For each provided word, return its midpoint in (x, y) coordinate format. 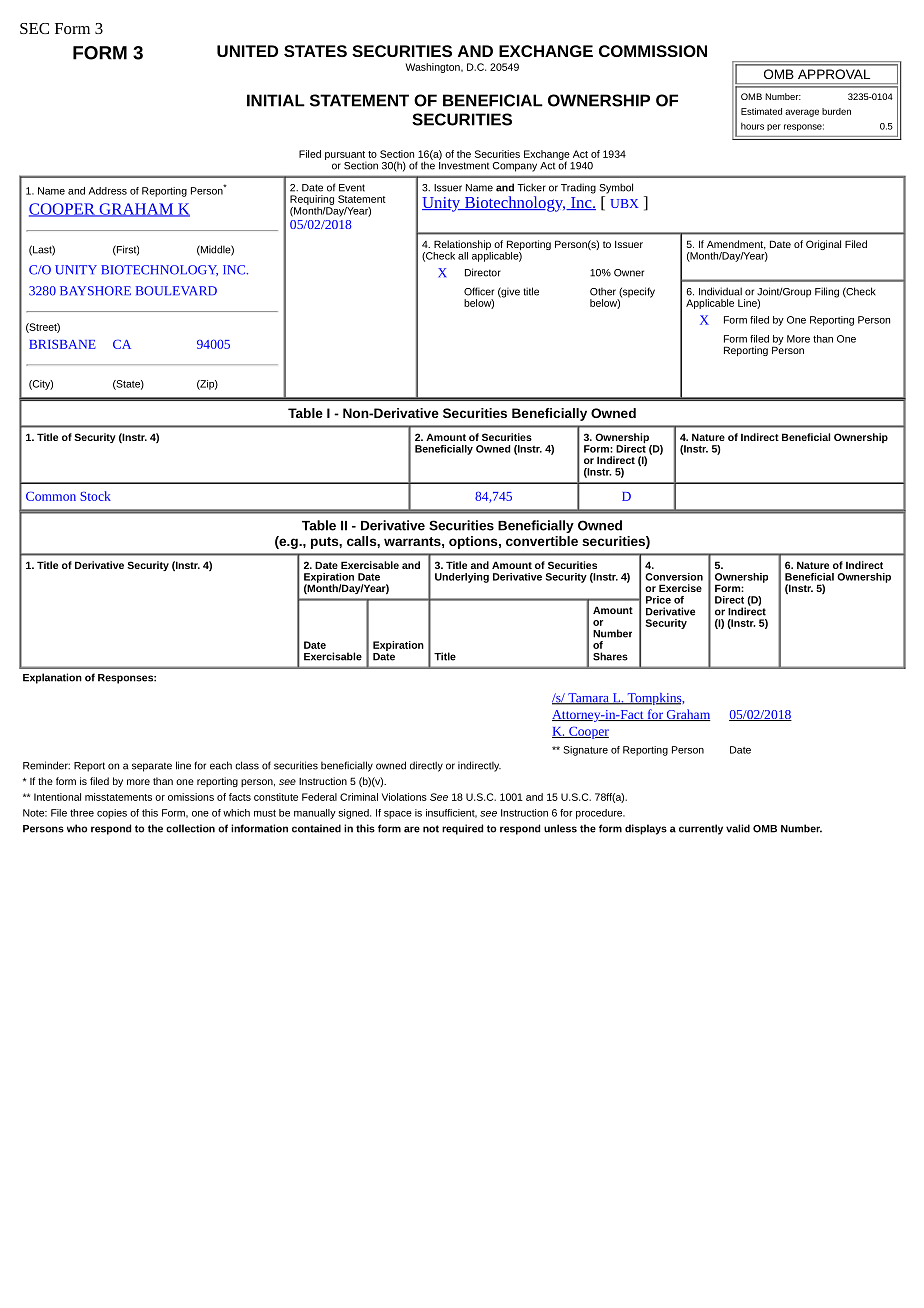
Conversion (674, 577)
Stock (95, 496)
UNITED (247, 51)
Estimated (761, 111)
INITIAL (276, 100)
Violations (404, 797)
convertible (542, 541)
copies (112, 814)
